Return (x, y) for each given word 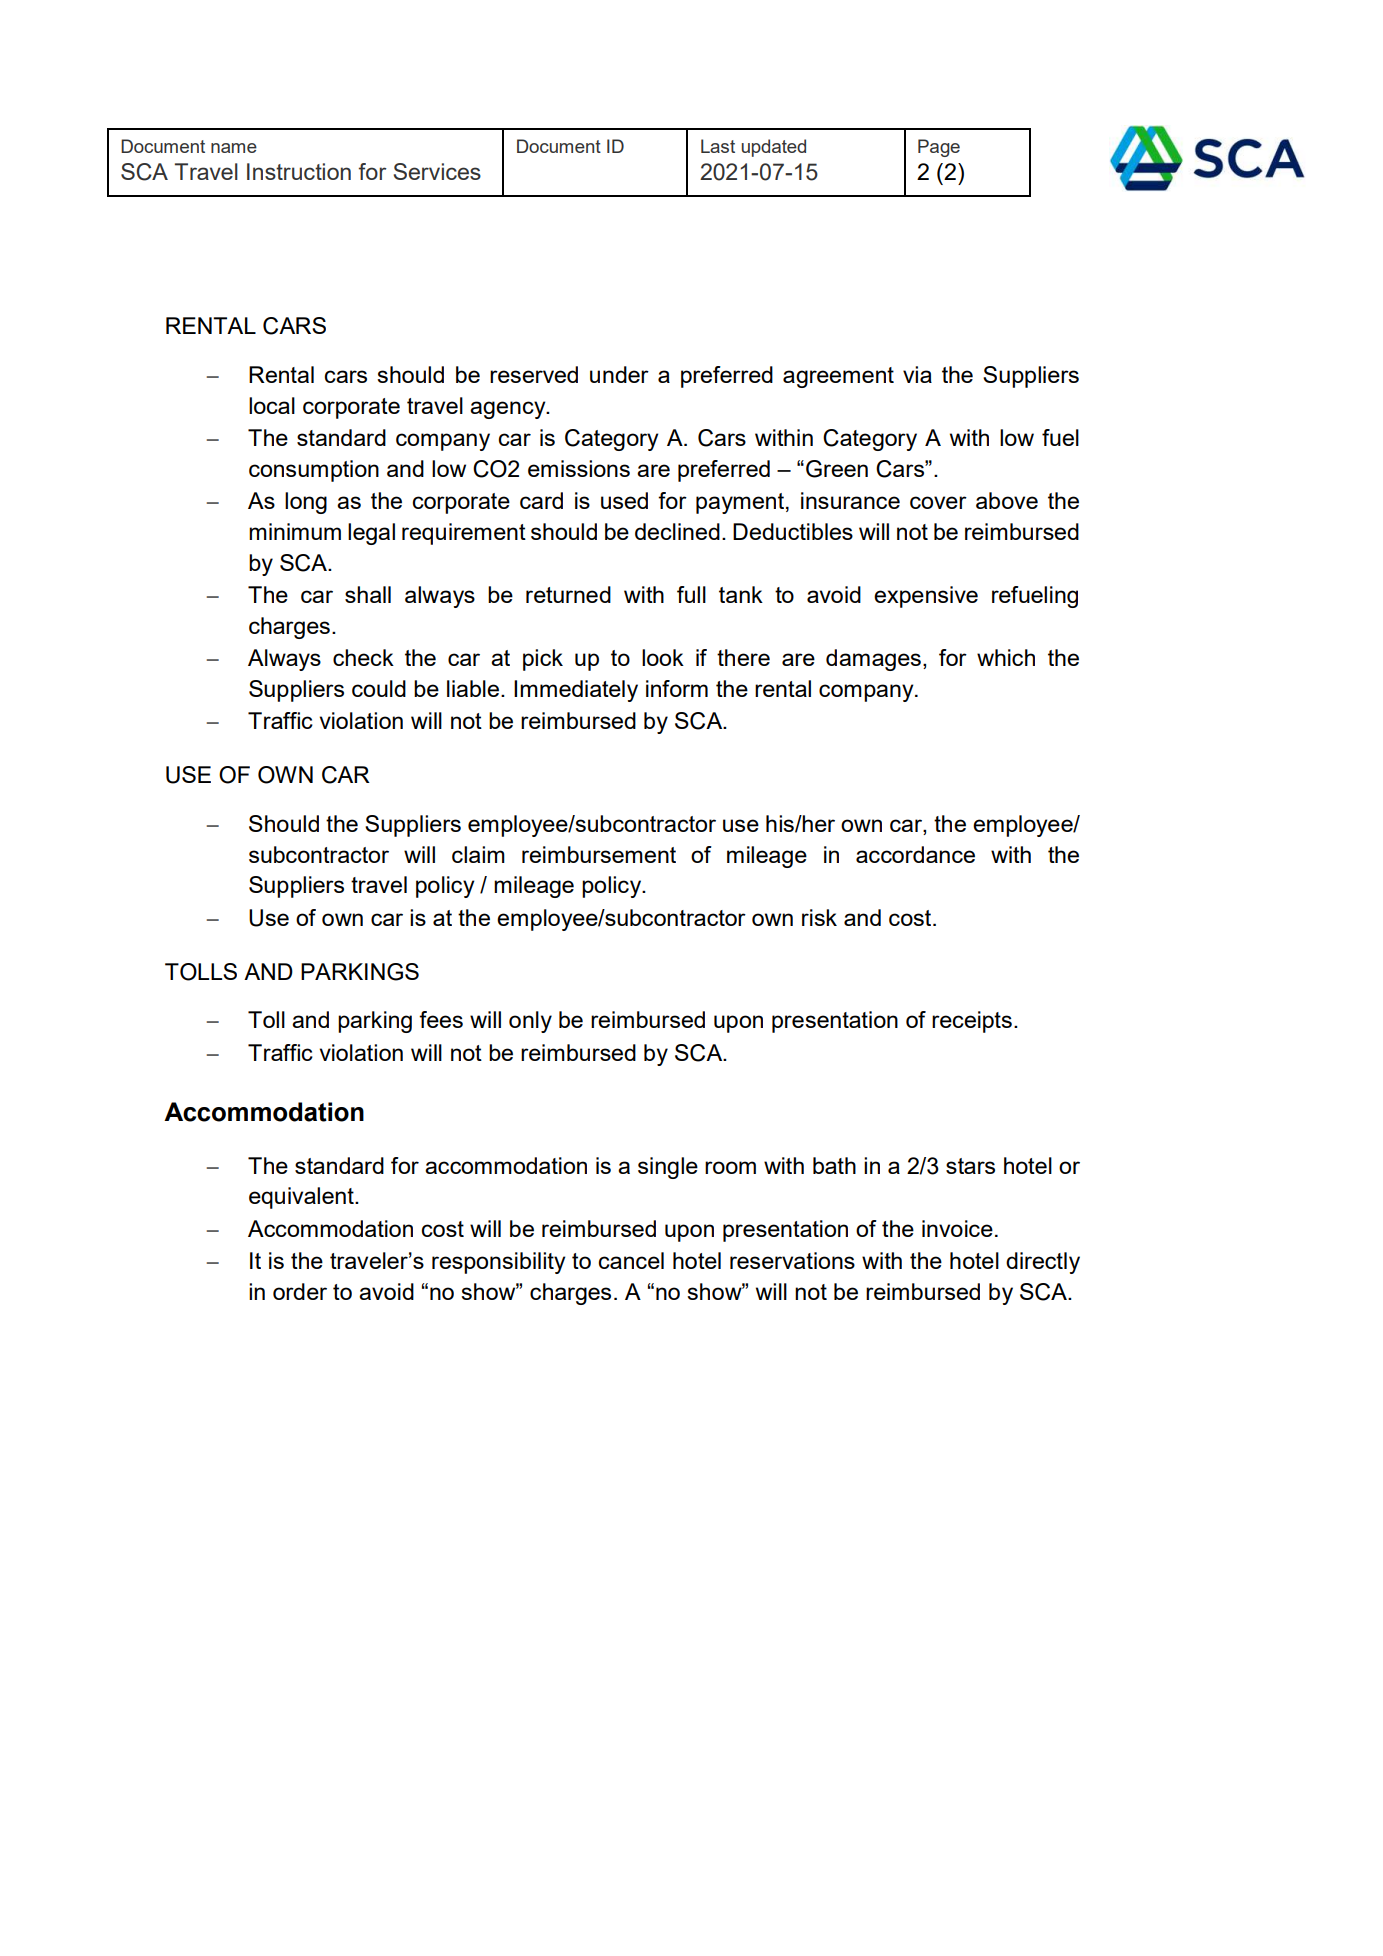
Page (939, 148)
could (379, 688)
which (1006, 657)
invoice (957, 1228)
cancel (631, 1260)
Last (718, 146)
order (300, 1291)
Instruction (299, 171)
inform (677, 688)
